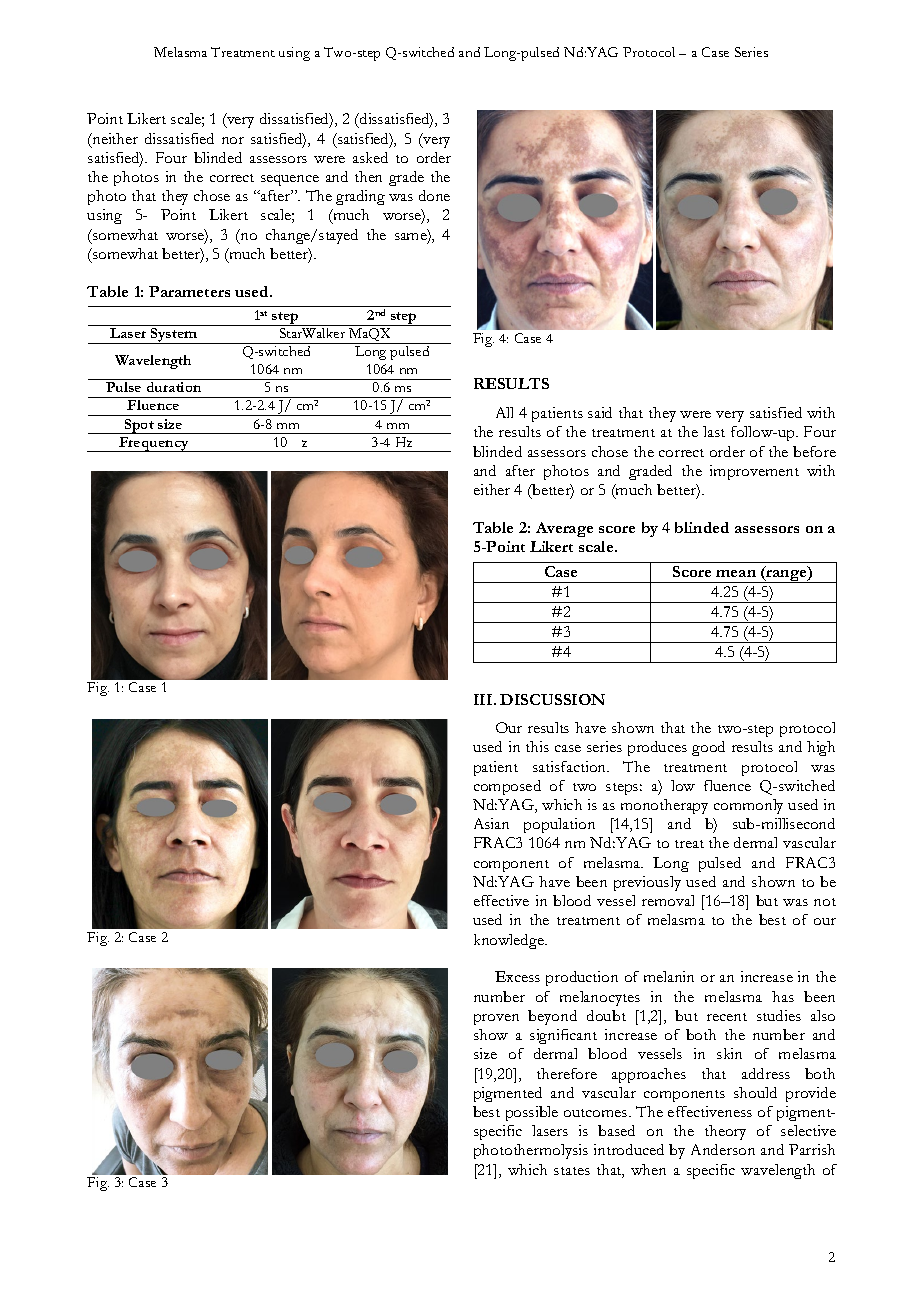 This document has width=924, height=1308. I want to click on possible, so click(532, 1113).
